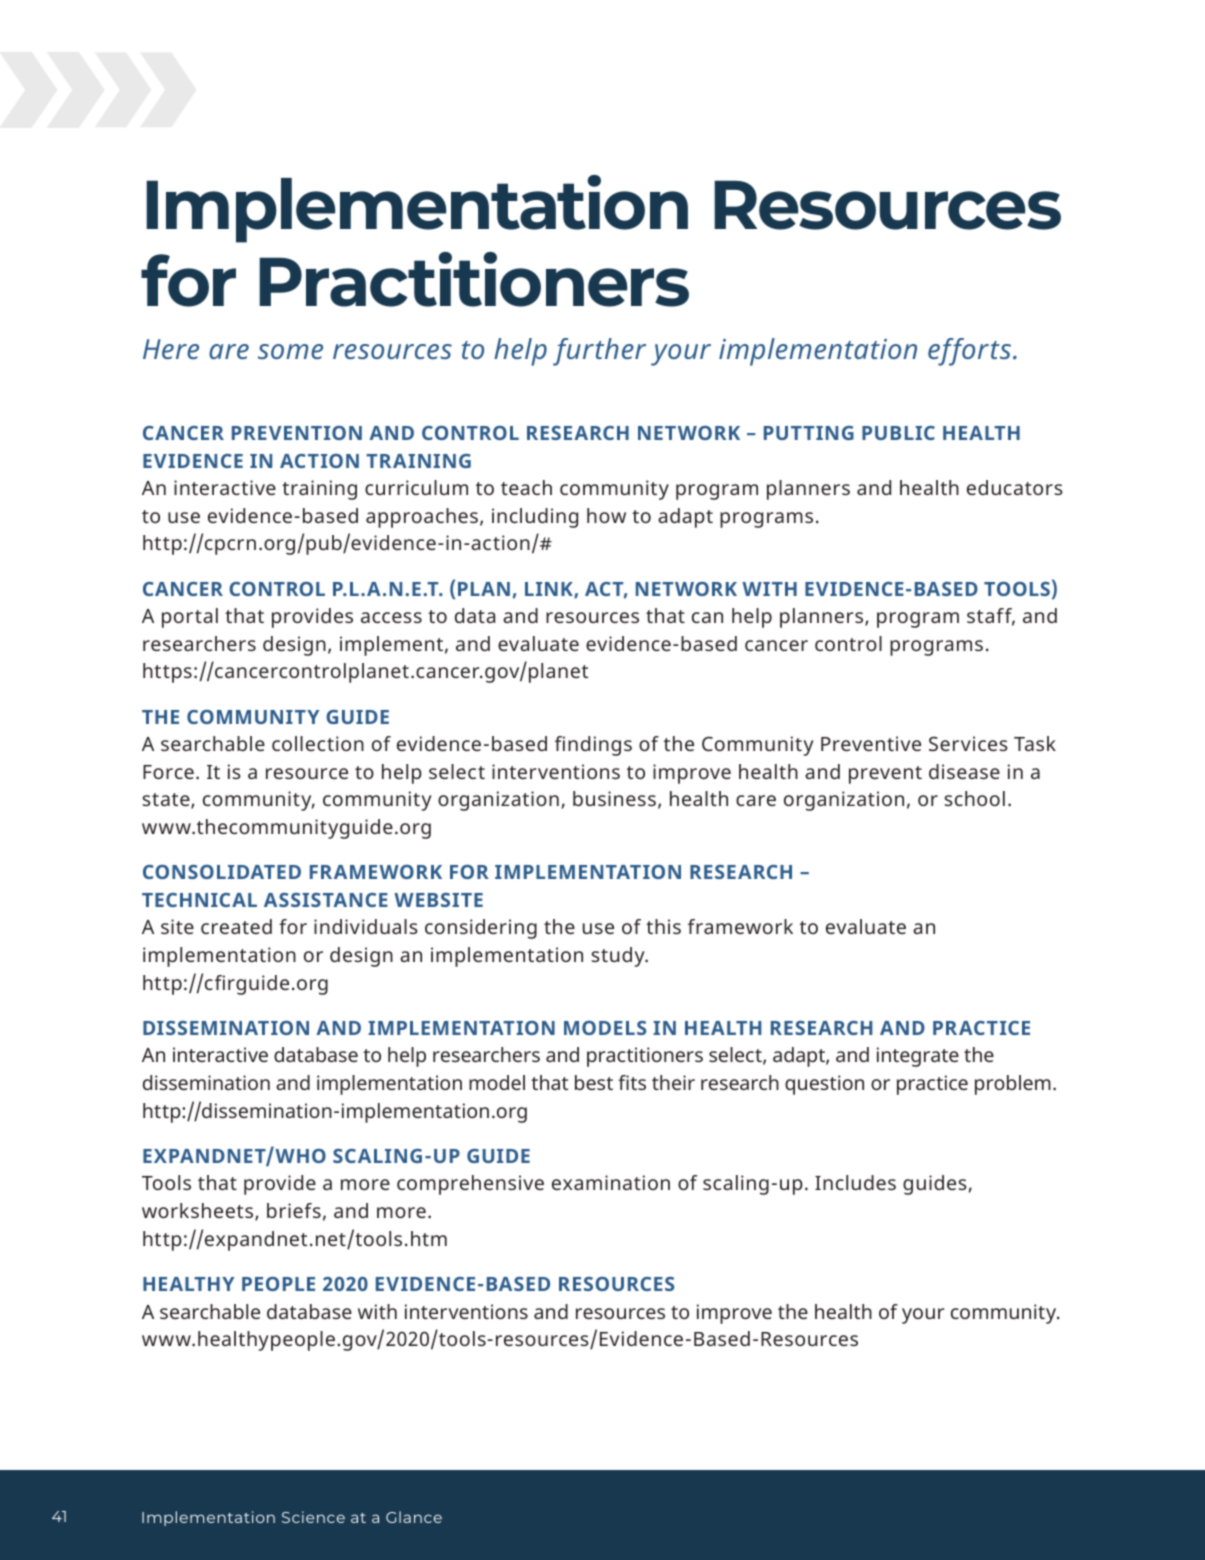  What do you see at coordinates (290, 351) in the document?
I see `some` at bounding box center [290, 351].
